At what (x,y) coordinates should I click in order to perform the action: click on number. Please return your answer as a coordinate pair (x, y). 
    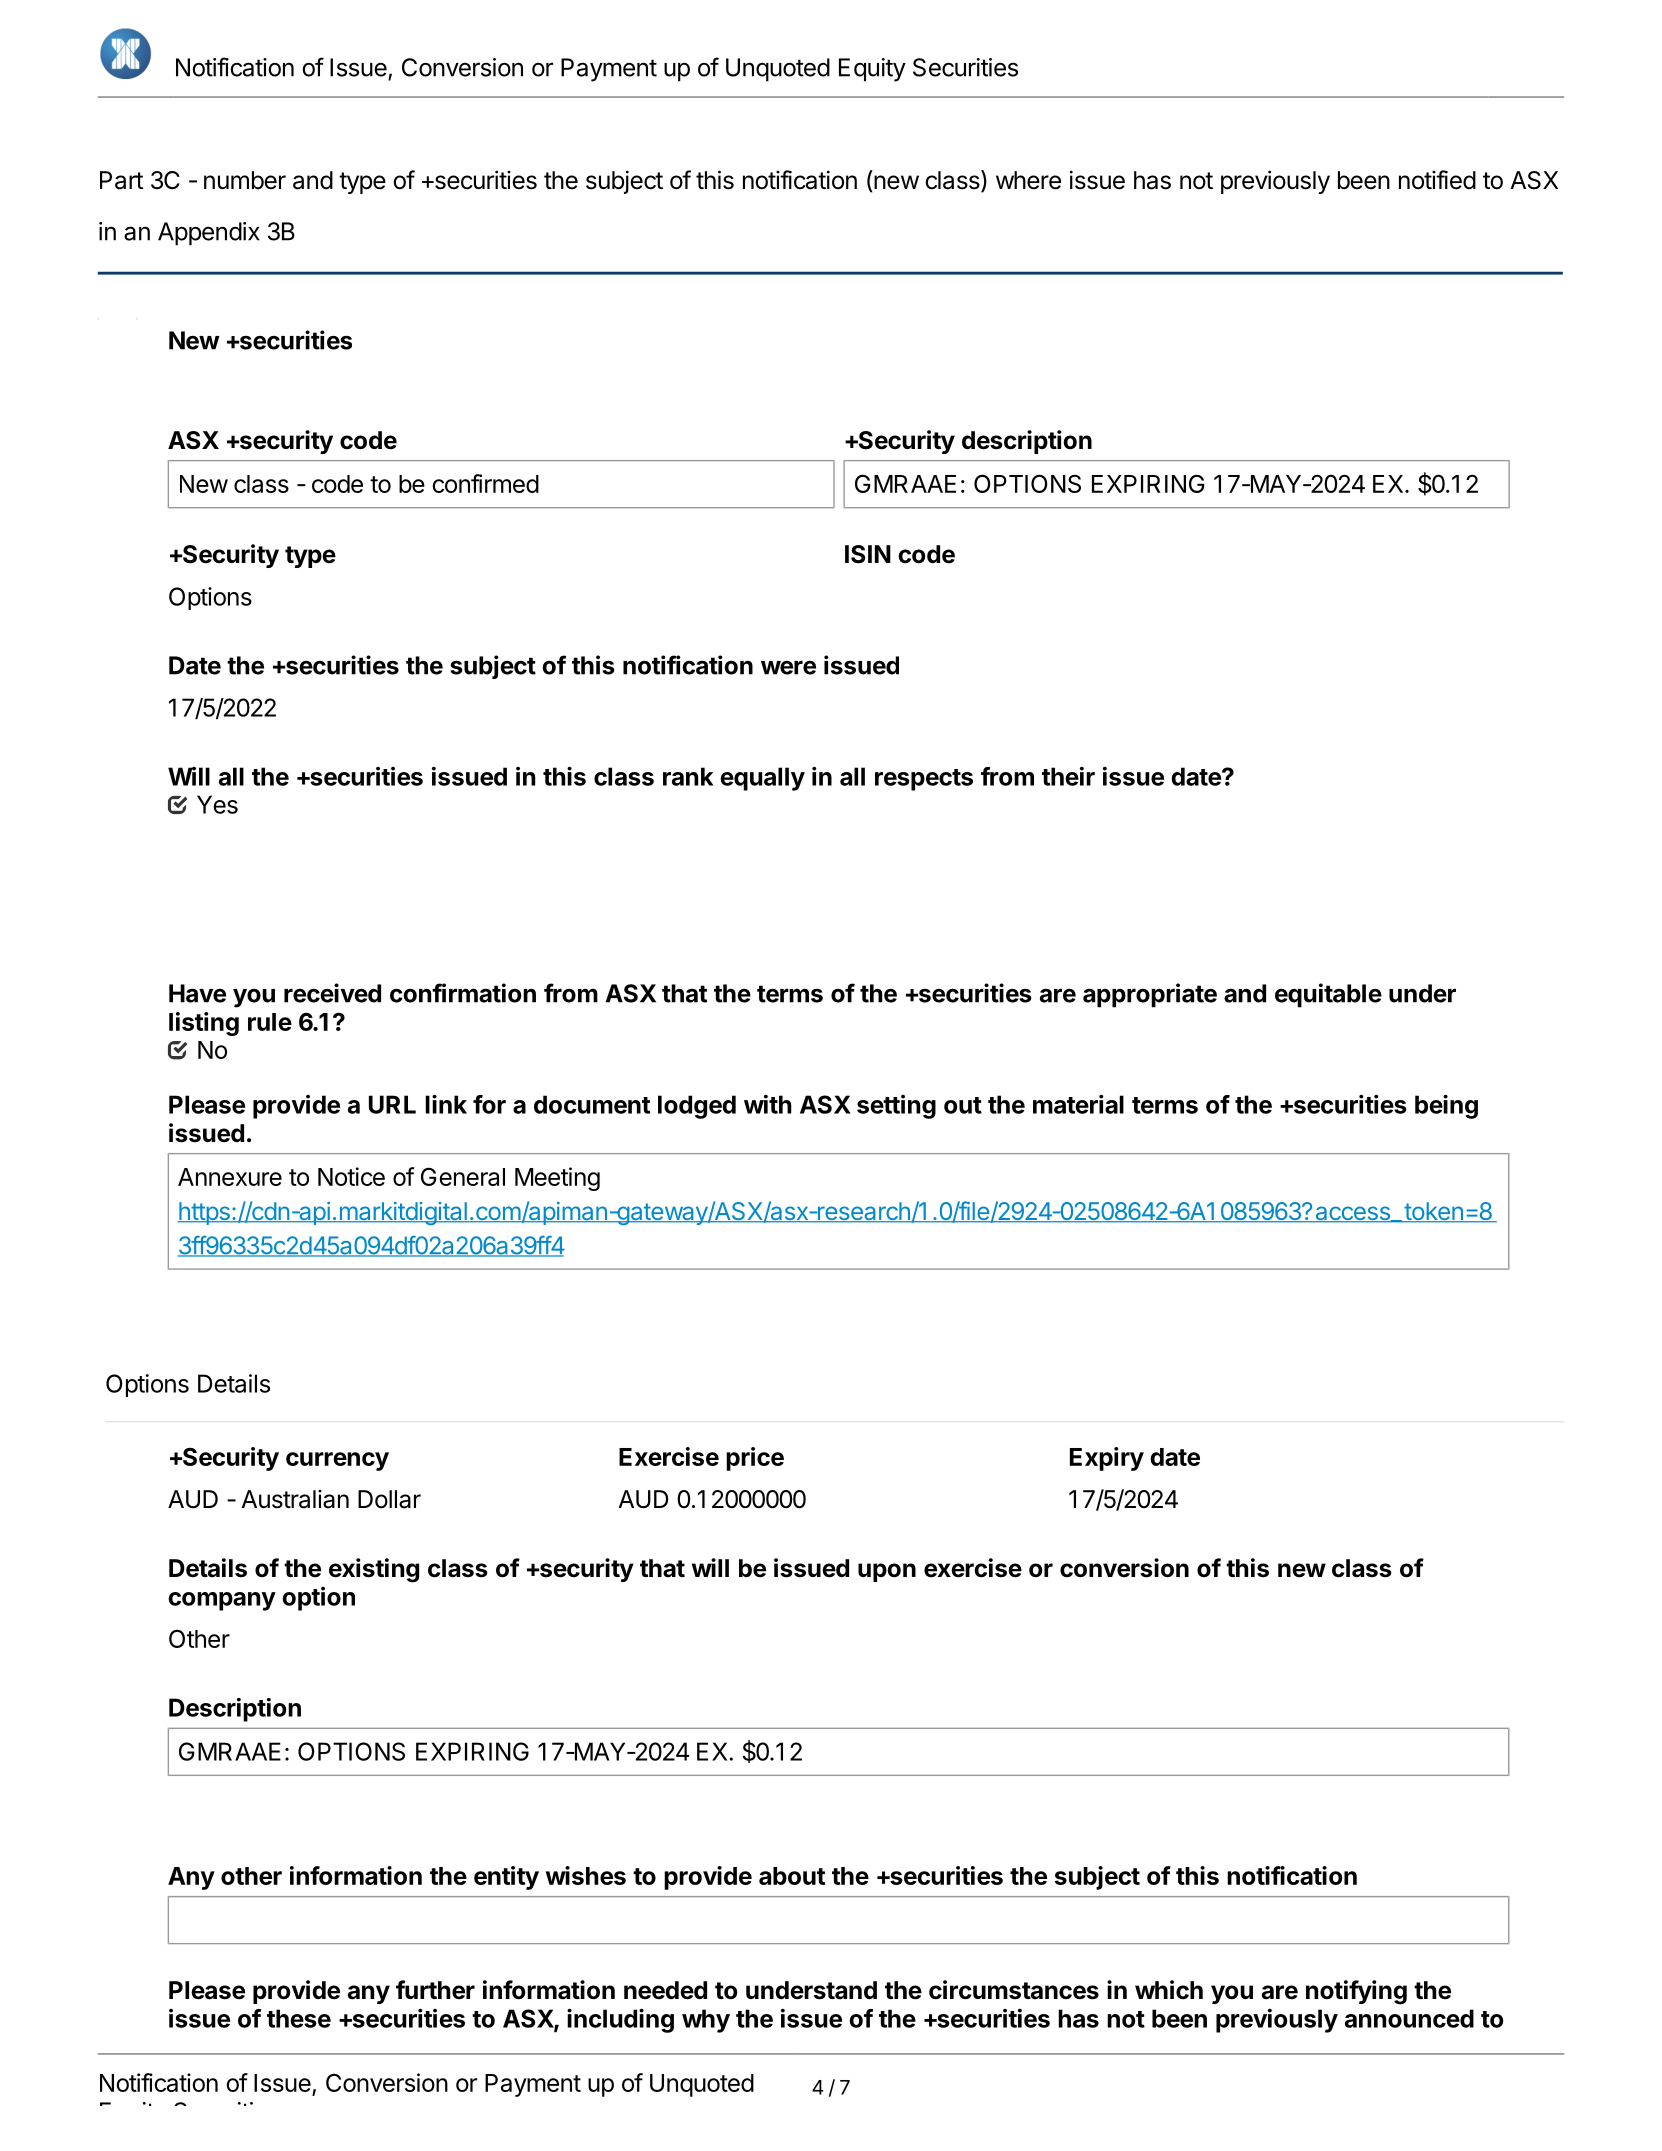
    Looking at the image, I should click on (245, 180).
